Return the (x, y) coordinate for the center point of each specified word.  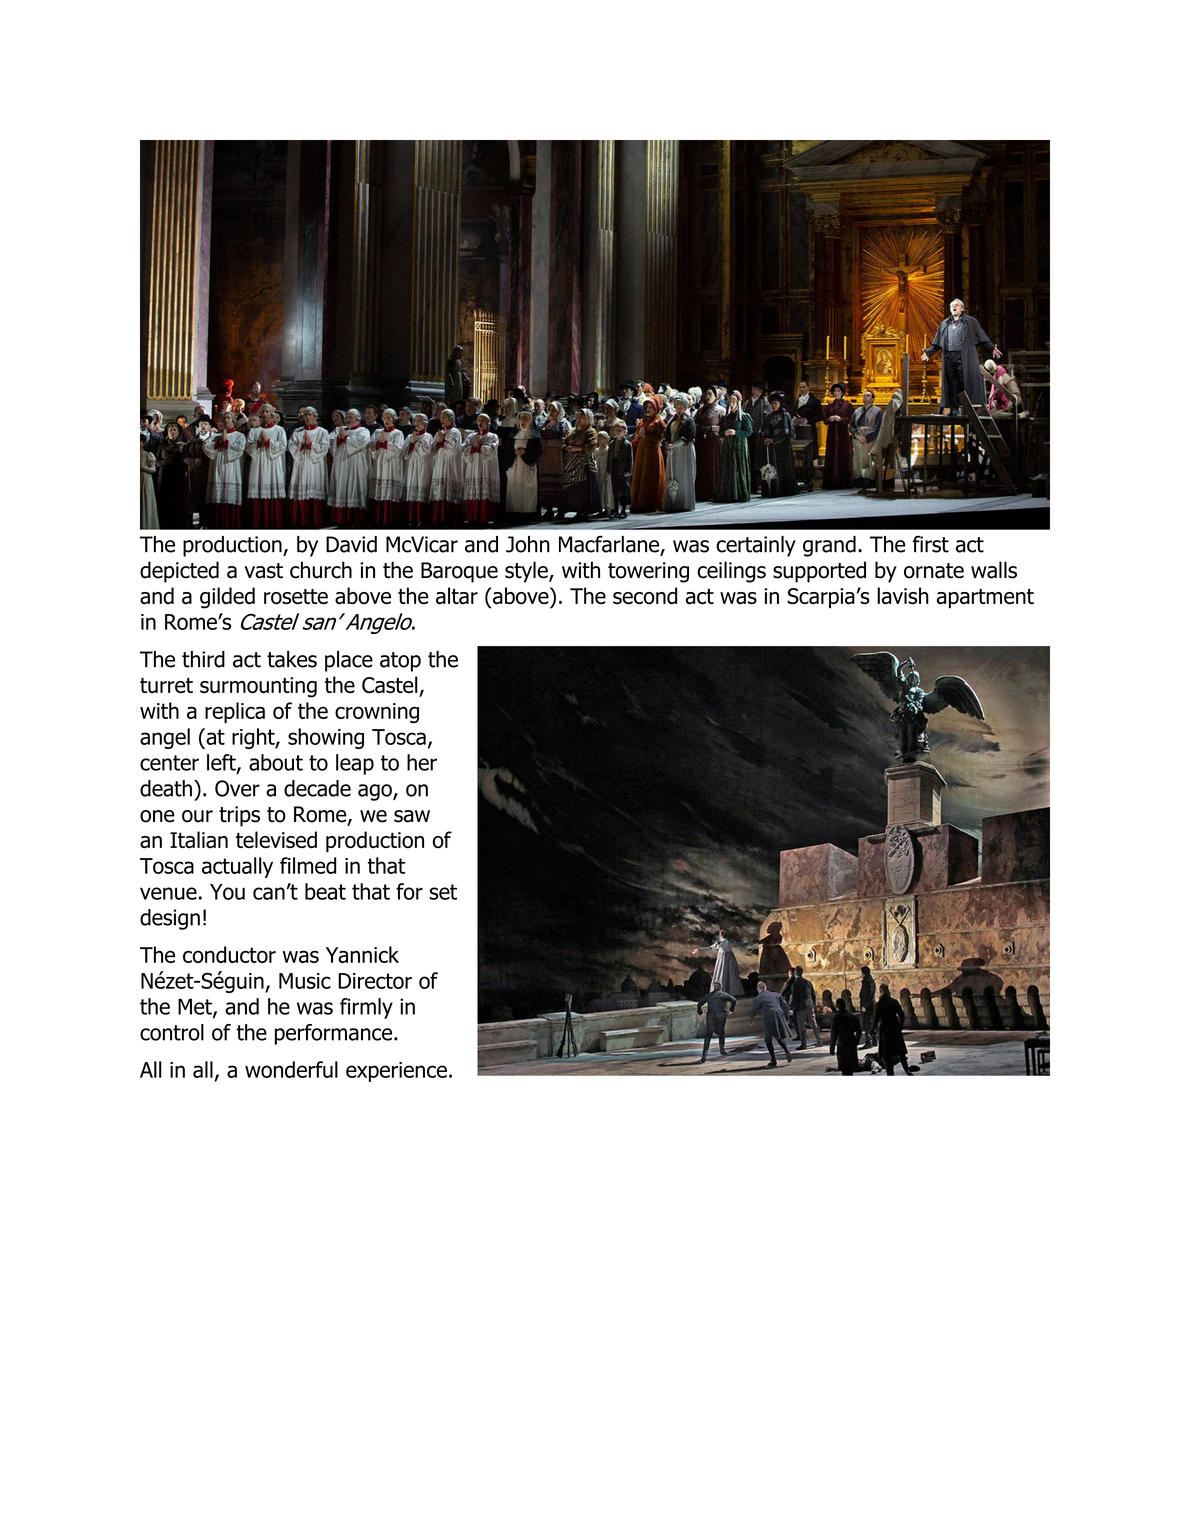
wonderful (291, 1069)
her (422, 762)
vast (263, 571)
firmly (366, 1008)
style (527, 572)
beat (325, 891)
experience (396, 1072)
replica (235, 712)
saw (412, 816)
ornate (934, 571)
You (227, 892)
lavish (903, 596)
